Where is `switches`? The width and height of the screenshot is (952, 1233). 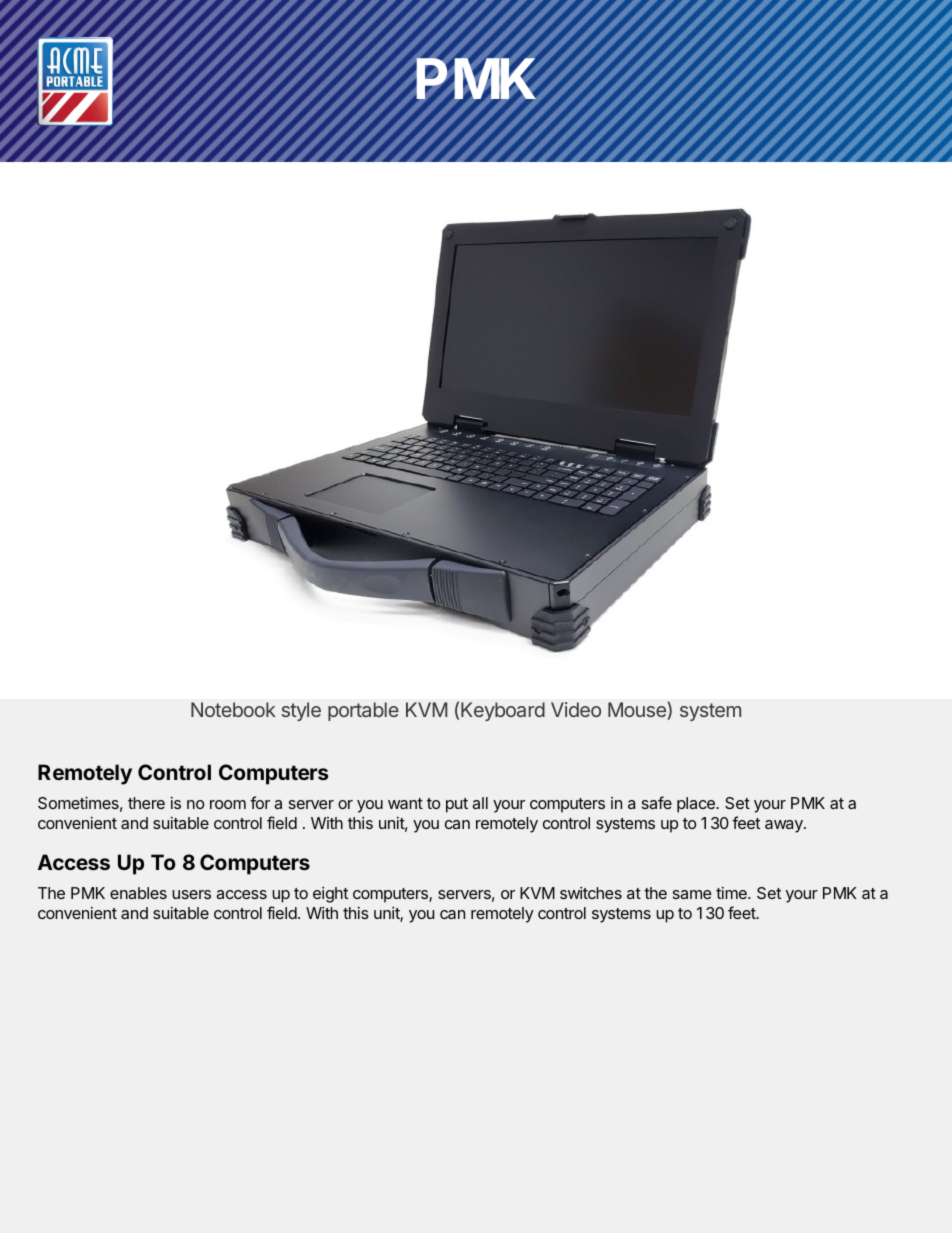
switches is located at coordinates (591, 893).
